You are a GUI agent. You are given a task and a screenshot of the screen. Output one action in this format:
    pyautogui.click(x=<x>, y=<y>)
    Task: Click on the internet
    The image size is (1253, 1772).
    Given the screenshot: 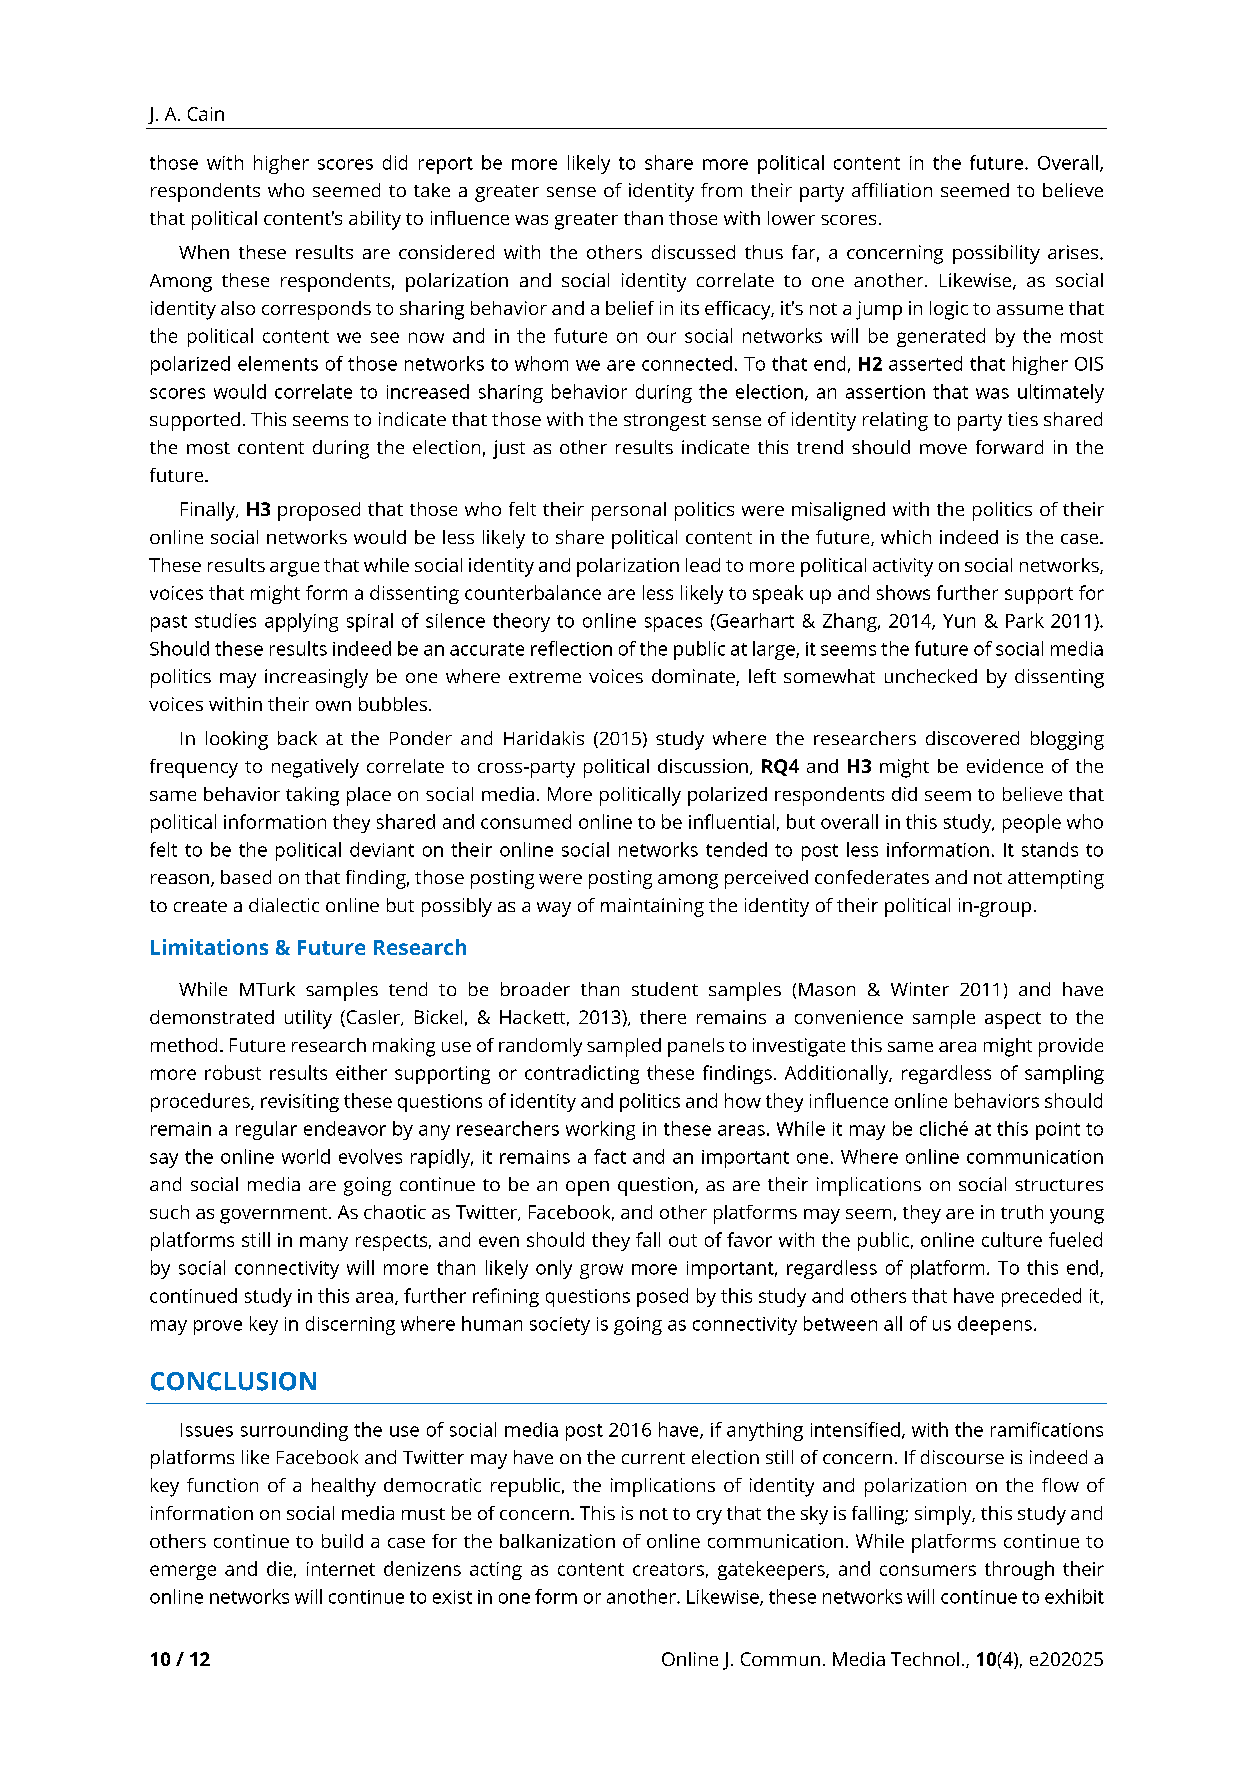 What is the action you would take?
    pyautogui.click(x=341, y=1569)
